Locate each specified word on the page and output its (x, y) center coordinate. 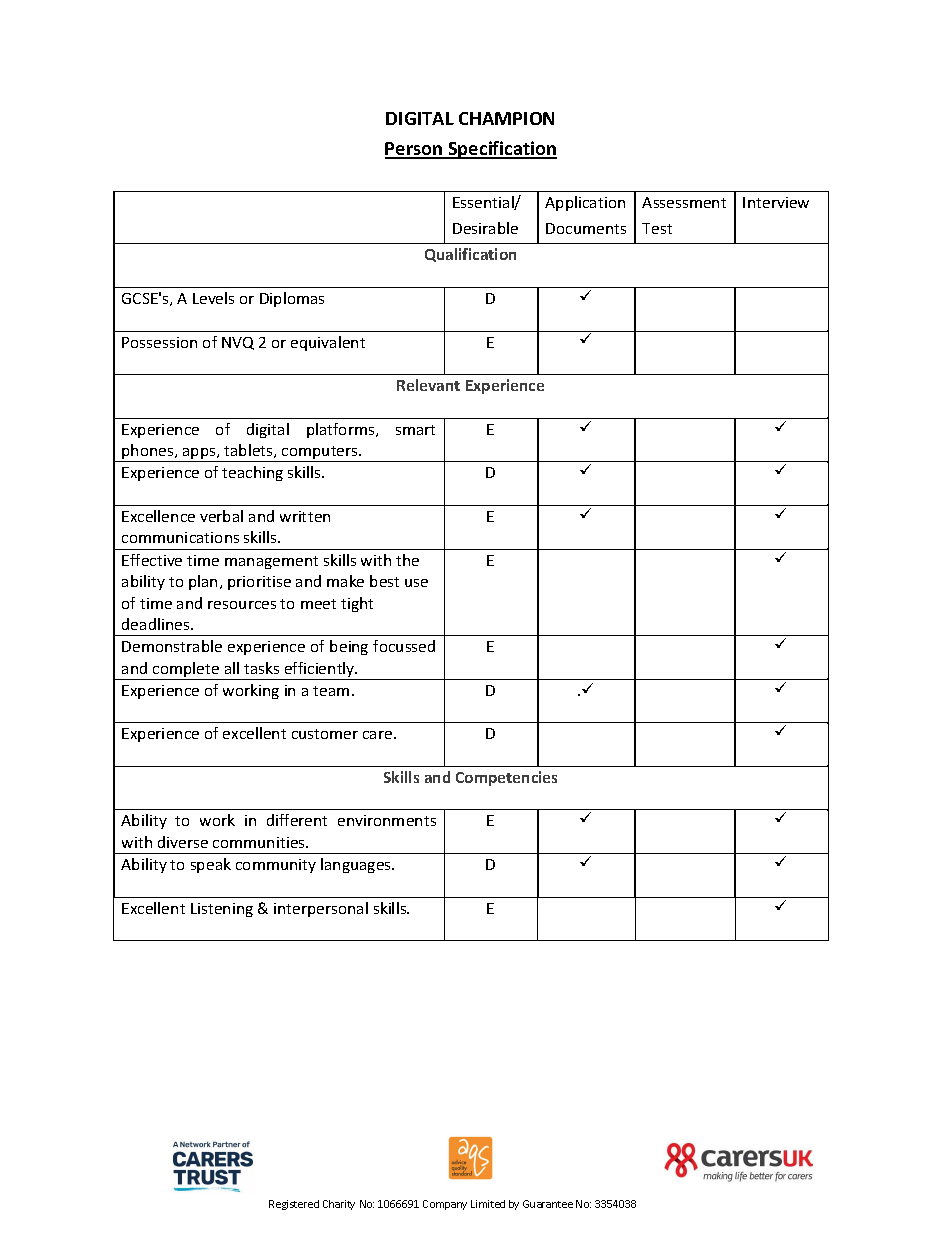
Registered (294, 1205)
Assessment (684, 202)
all (232, 668)
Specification (501, 150)
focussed (404, 646)
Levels (213, 298)
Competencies (506, 778)
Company (445, 1205)
